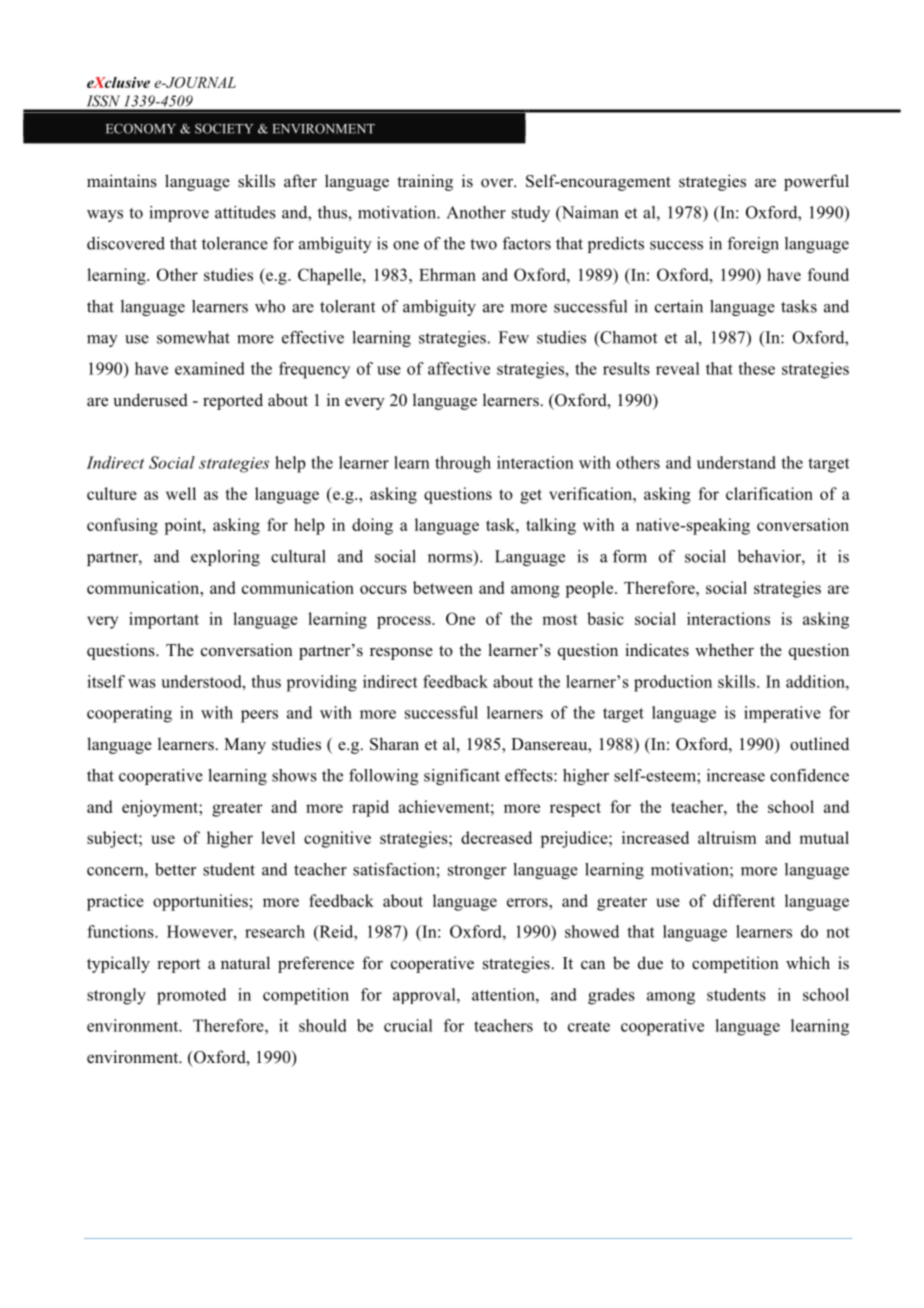 This screenshot has width=924, height=1308. Describe the element at coordinates (210, 368) in the screenshot. I see `examined` at that location.
